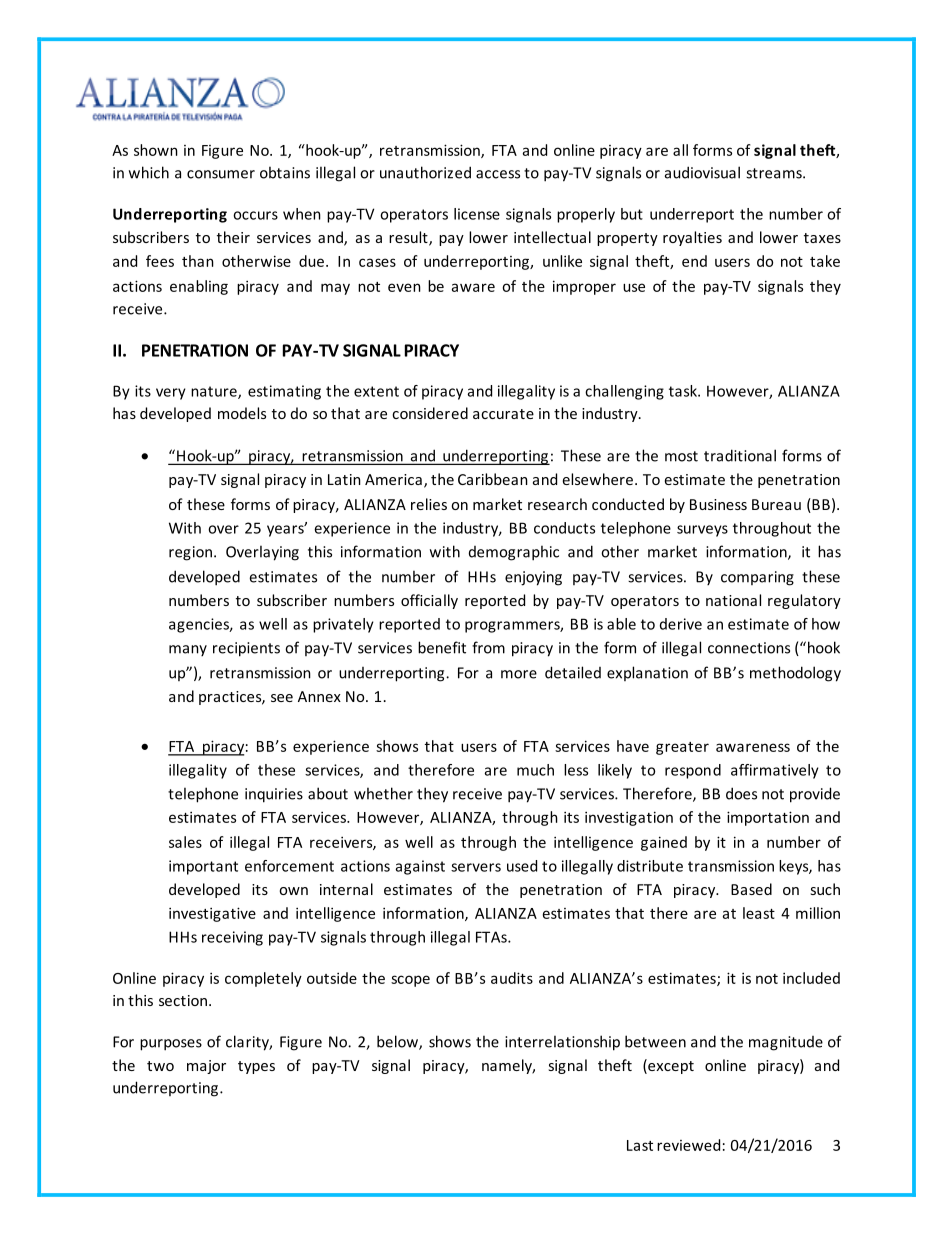 Image resolution: width=952 pixels, height=1233 pixels. I want to click on connections, so click(749, 648).
